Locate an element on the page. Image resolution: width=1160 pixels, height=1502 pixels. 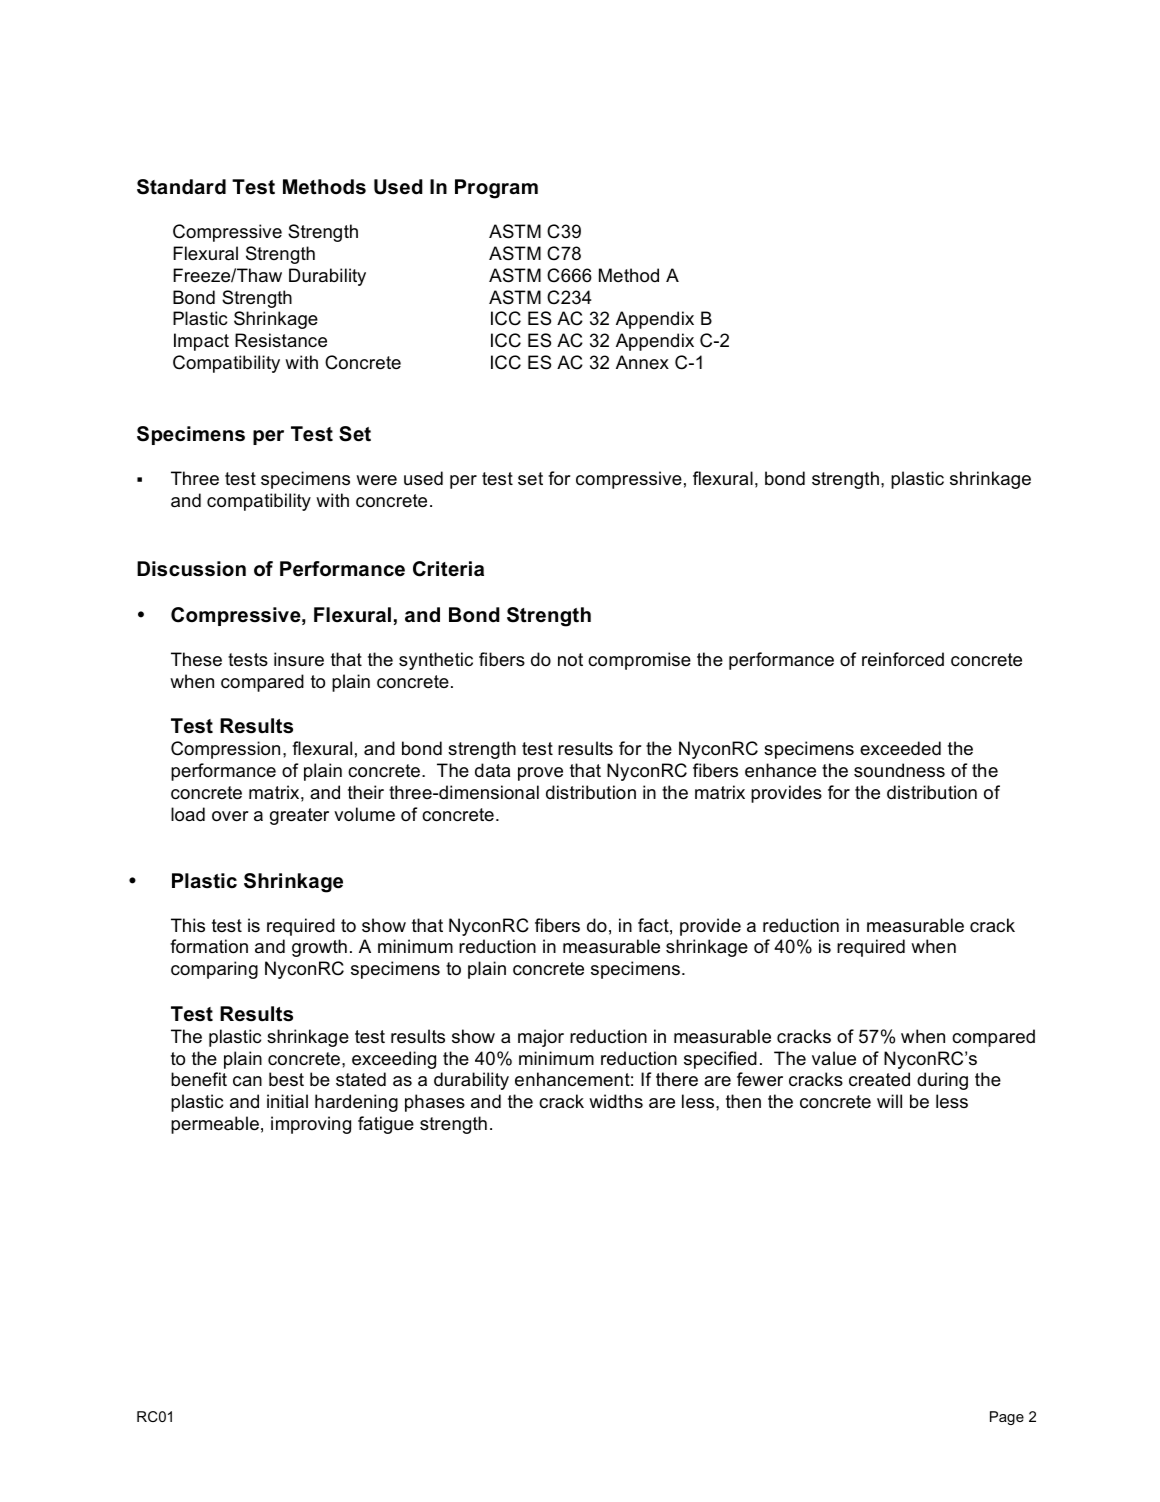
improving is located at coordinates (311, 1125).
